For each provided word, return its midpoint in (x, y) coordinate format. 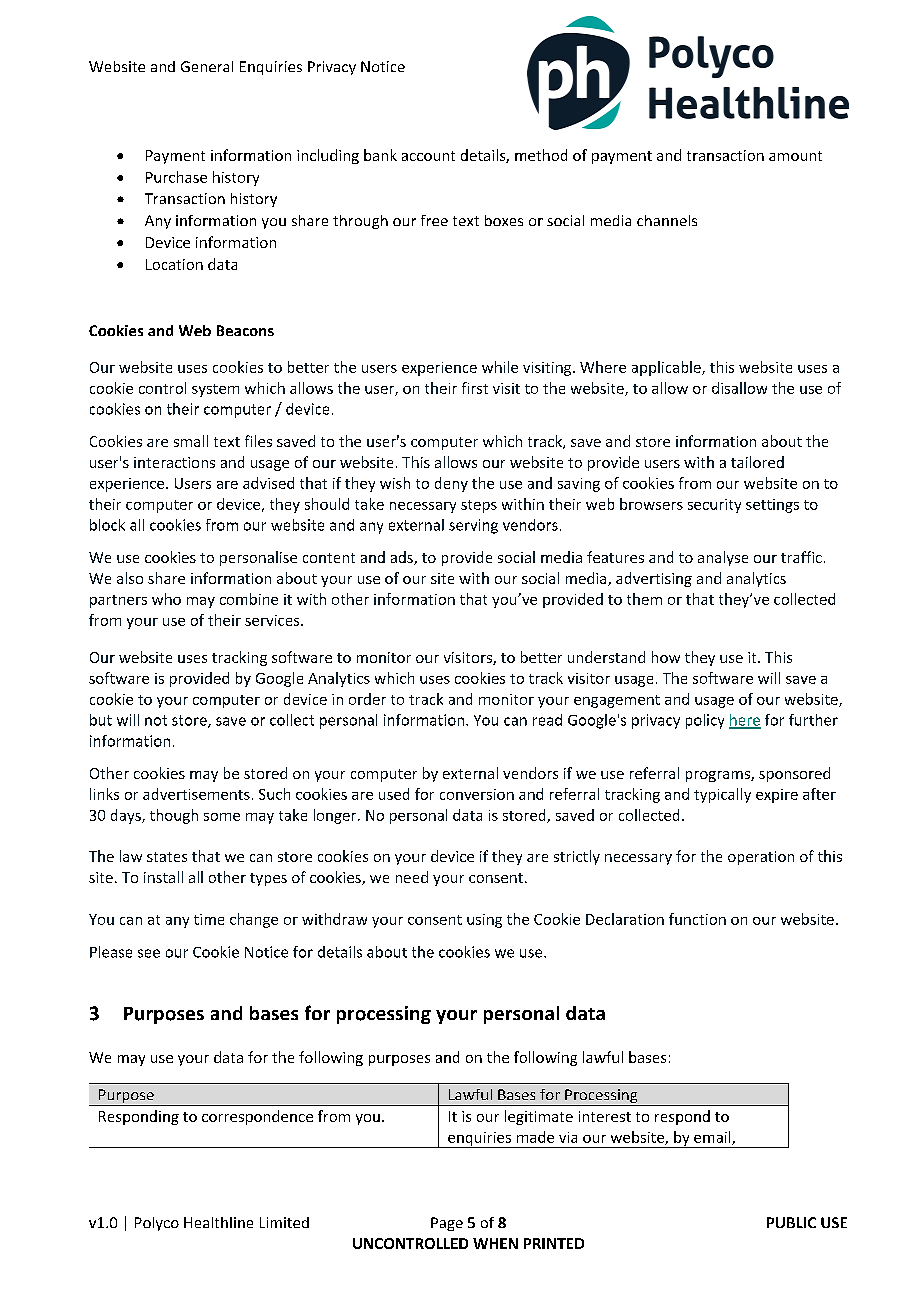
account (428, 156)
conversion (477, 794)
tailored (757, 462)
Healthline (218, 1222)
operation (761, 858)
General (207, 66)
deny (451, 484)
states (167, 857)
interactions (174, 462)
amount (795, 156)
